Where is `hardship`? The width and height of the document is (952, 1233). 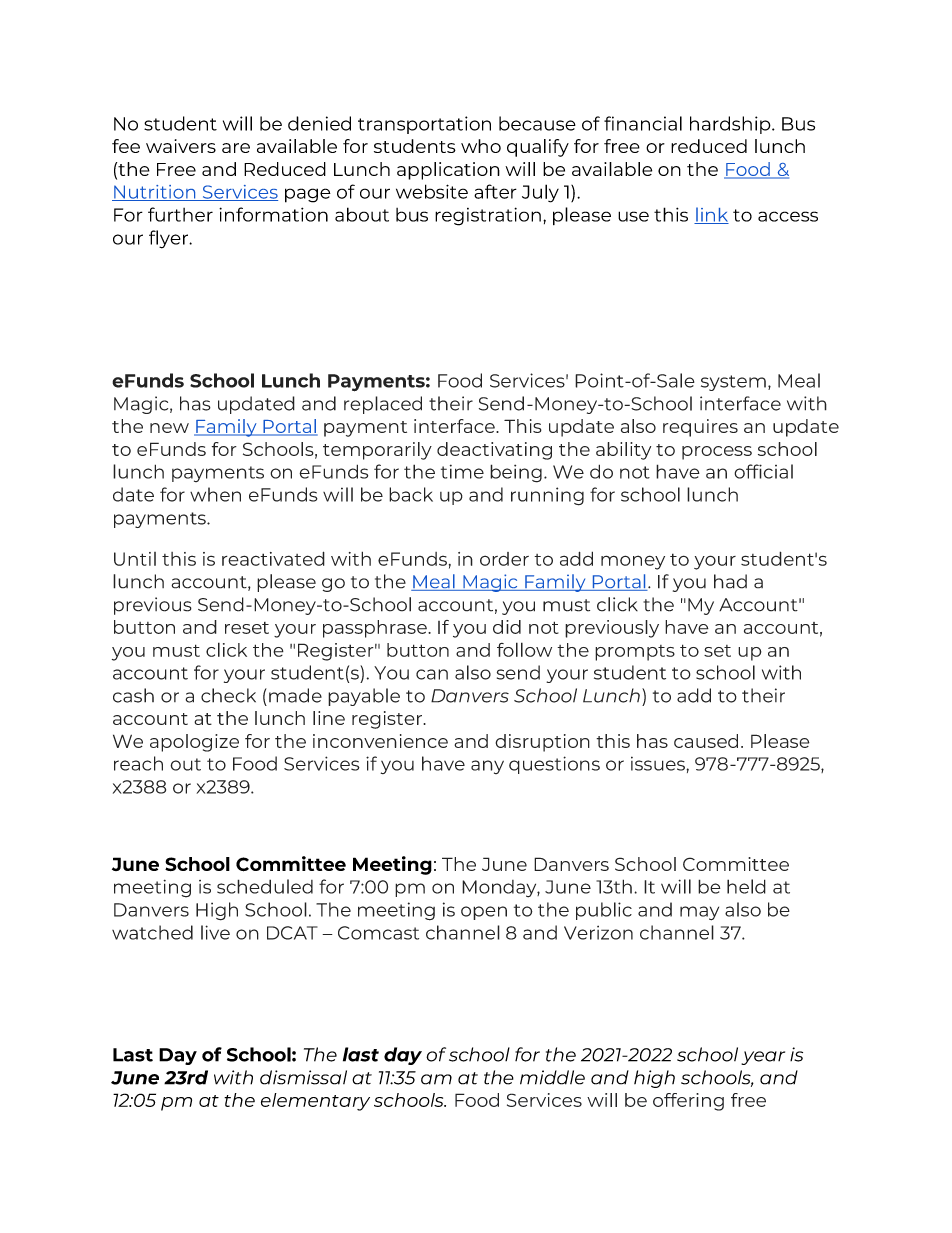
hardship is located at coordinates (731, 125).
